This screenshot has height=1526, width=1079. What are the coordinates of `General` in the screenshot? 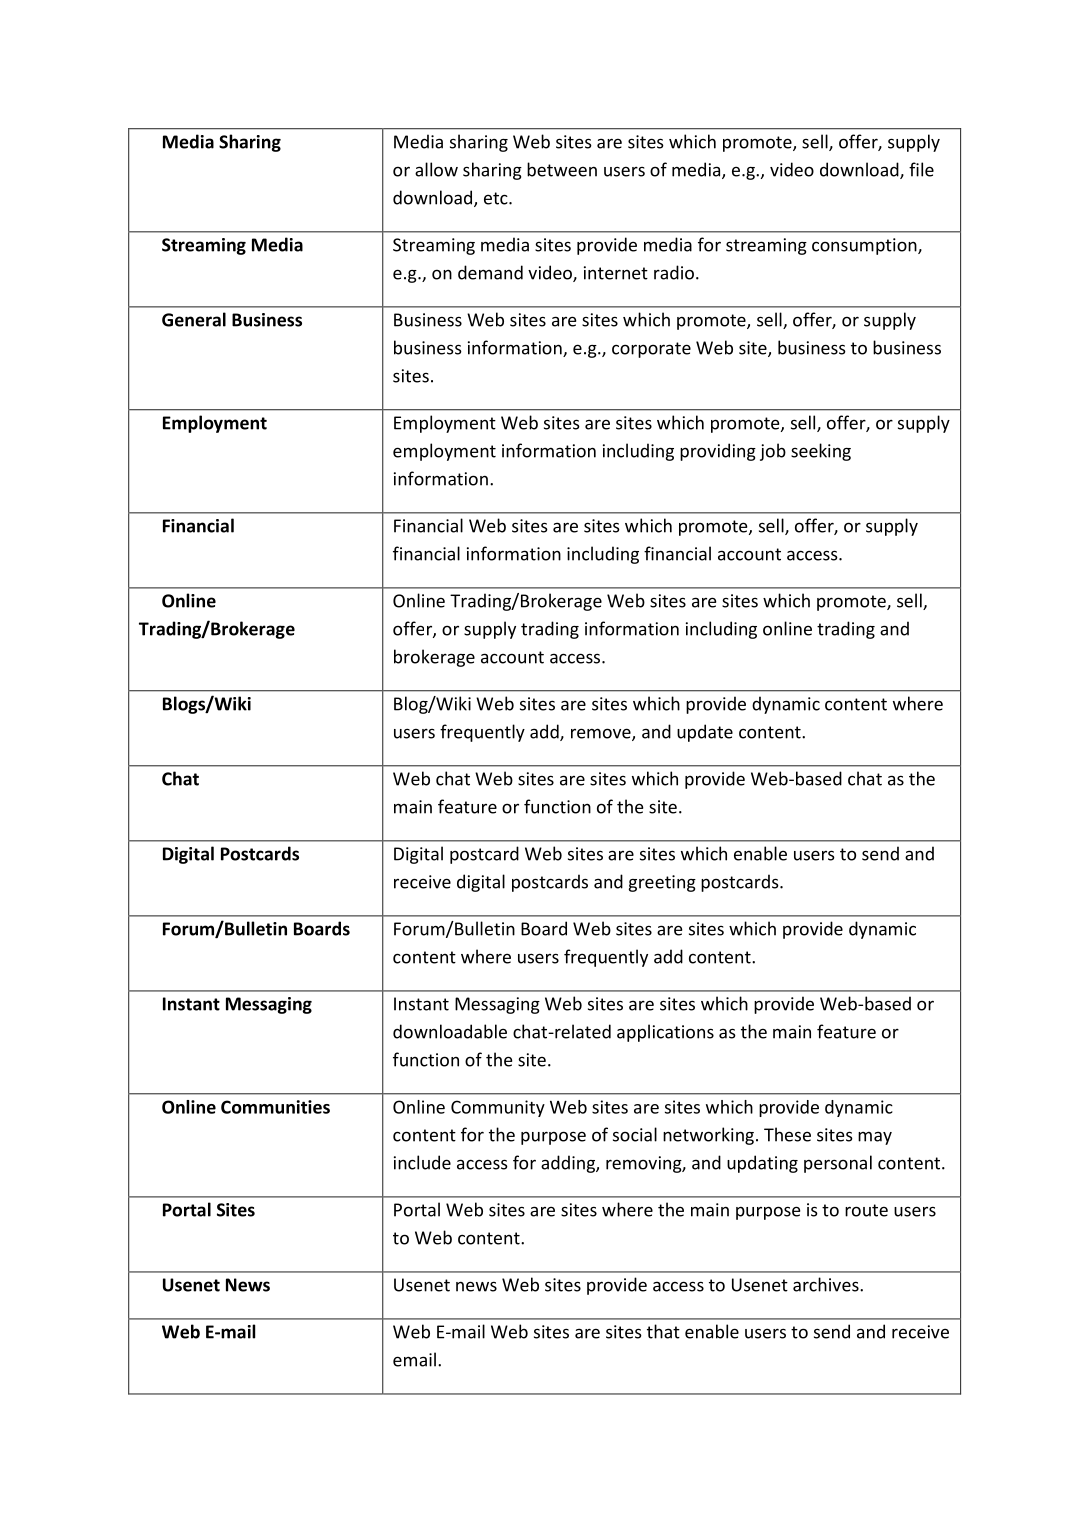 It's located at (194, 319).
